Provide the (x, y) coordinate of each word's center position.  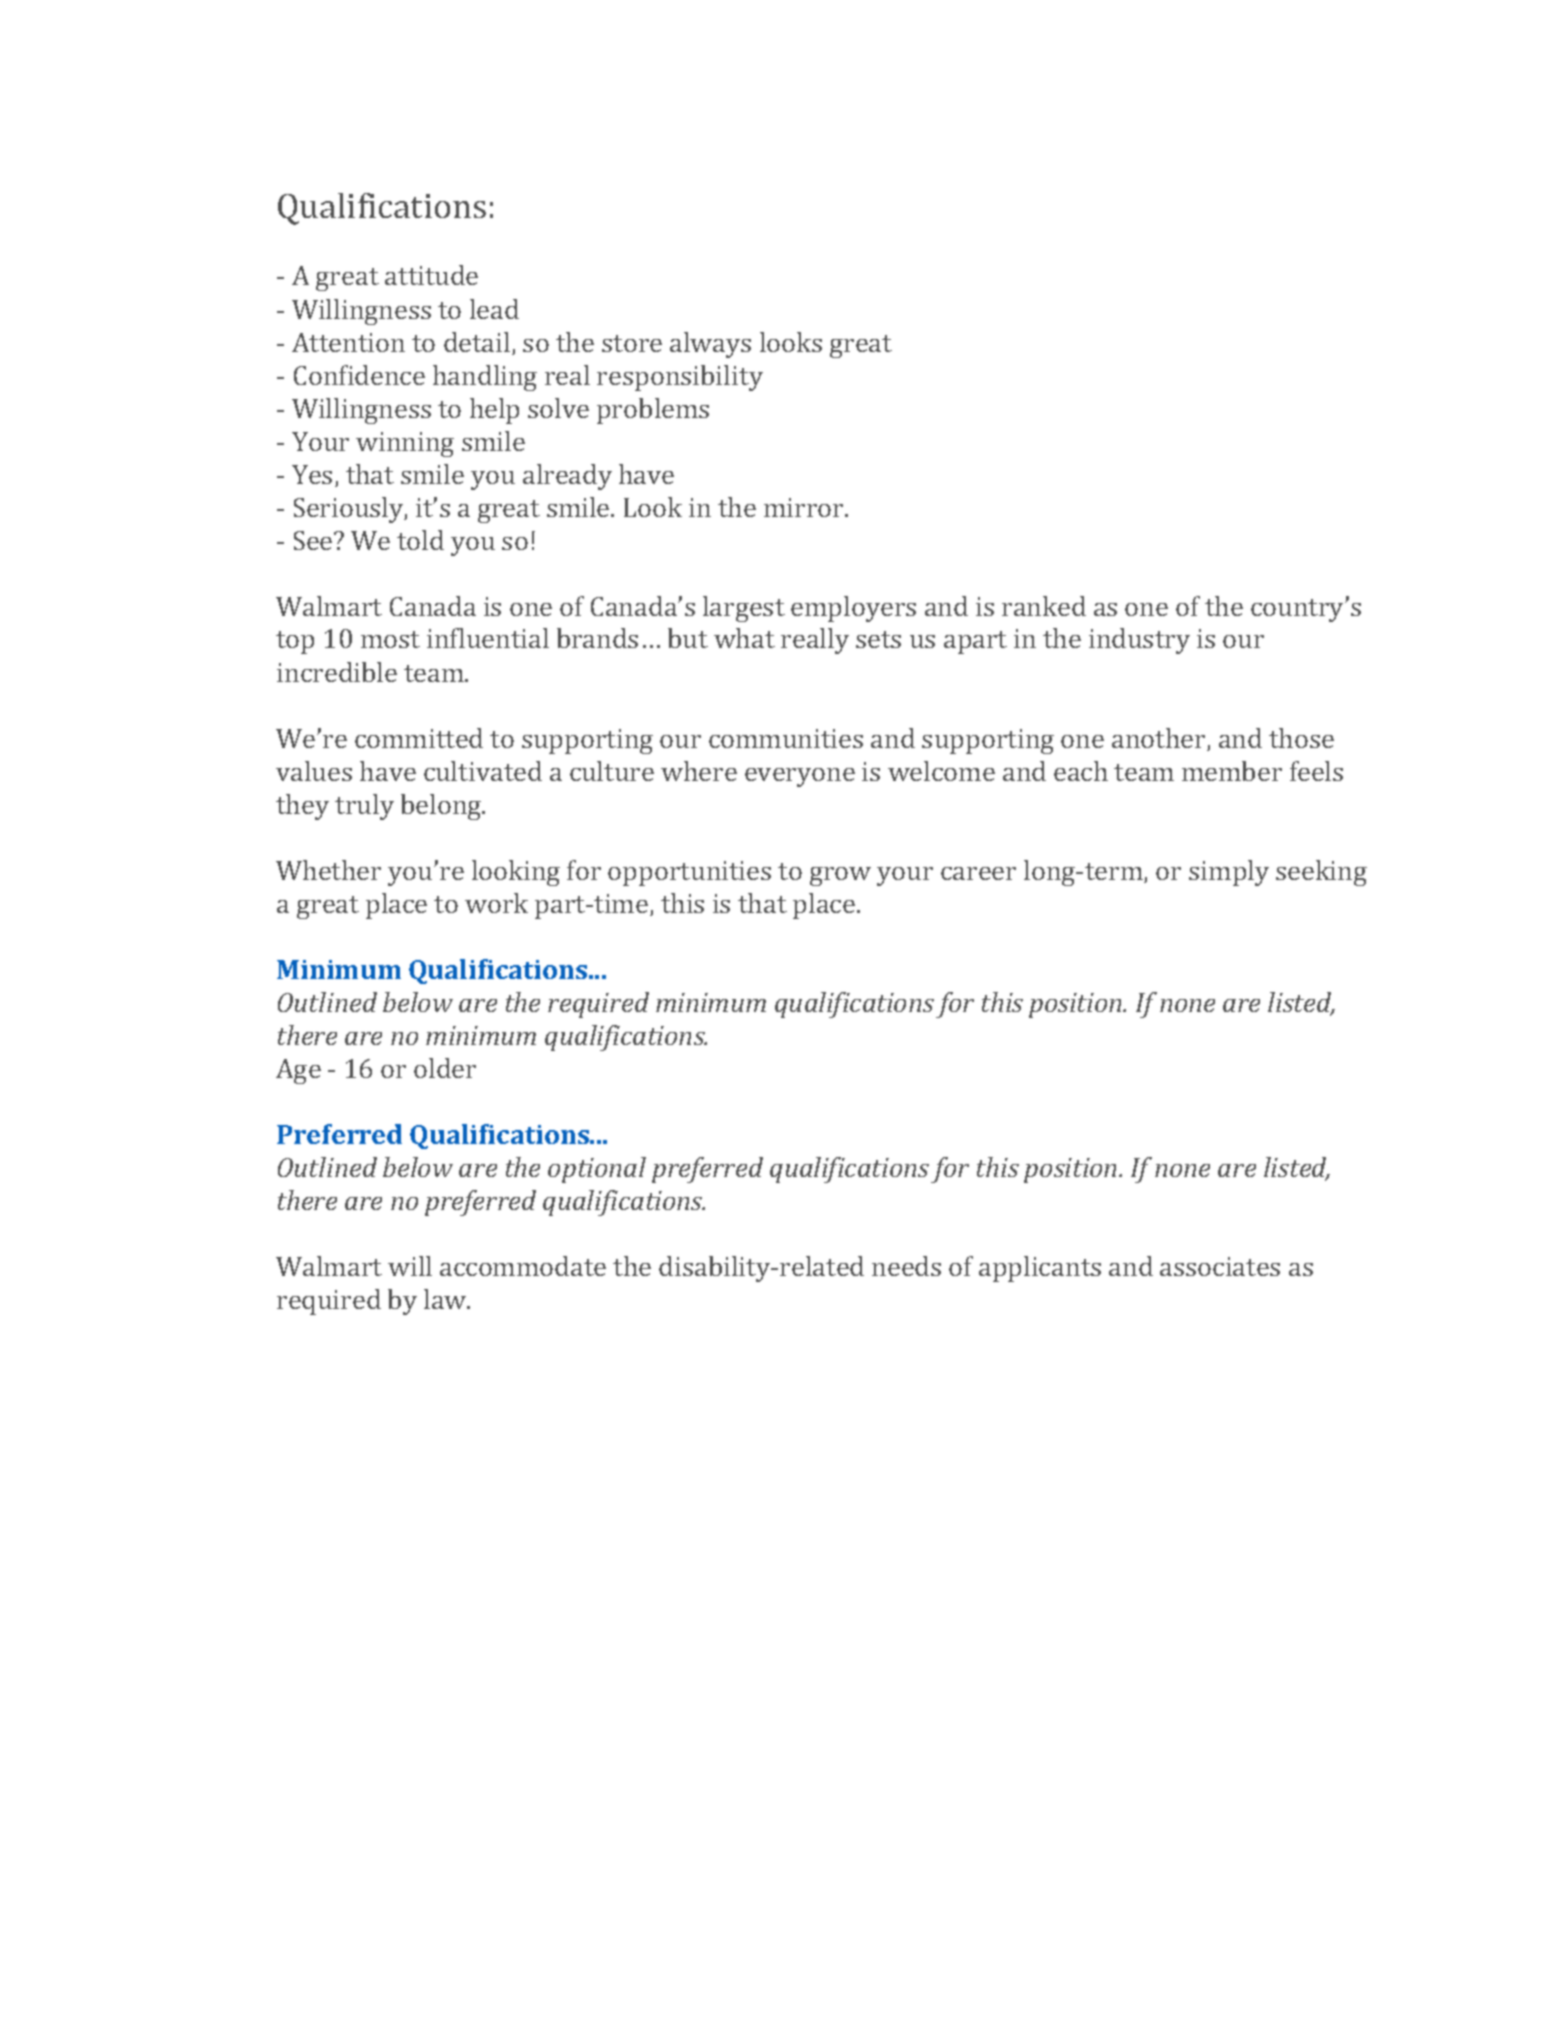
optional (597, 1170)
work (496, 903)
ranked (1044, 606)
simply (1229, 873)
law (446, 1299)
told (420, 540)
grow (840, 876)
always (710, 345)
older (445, 1068)
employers (853, 609)
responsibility (680, 378)
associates (1220, 1266)
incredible (337, 672)
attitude (431, 275)
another (1160, 739)
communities (786, 738)
